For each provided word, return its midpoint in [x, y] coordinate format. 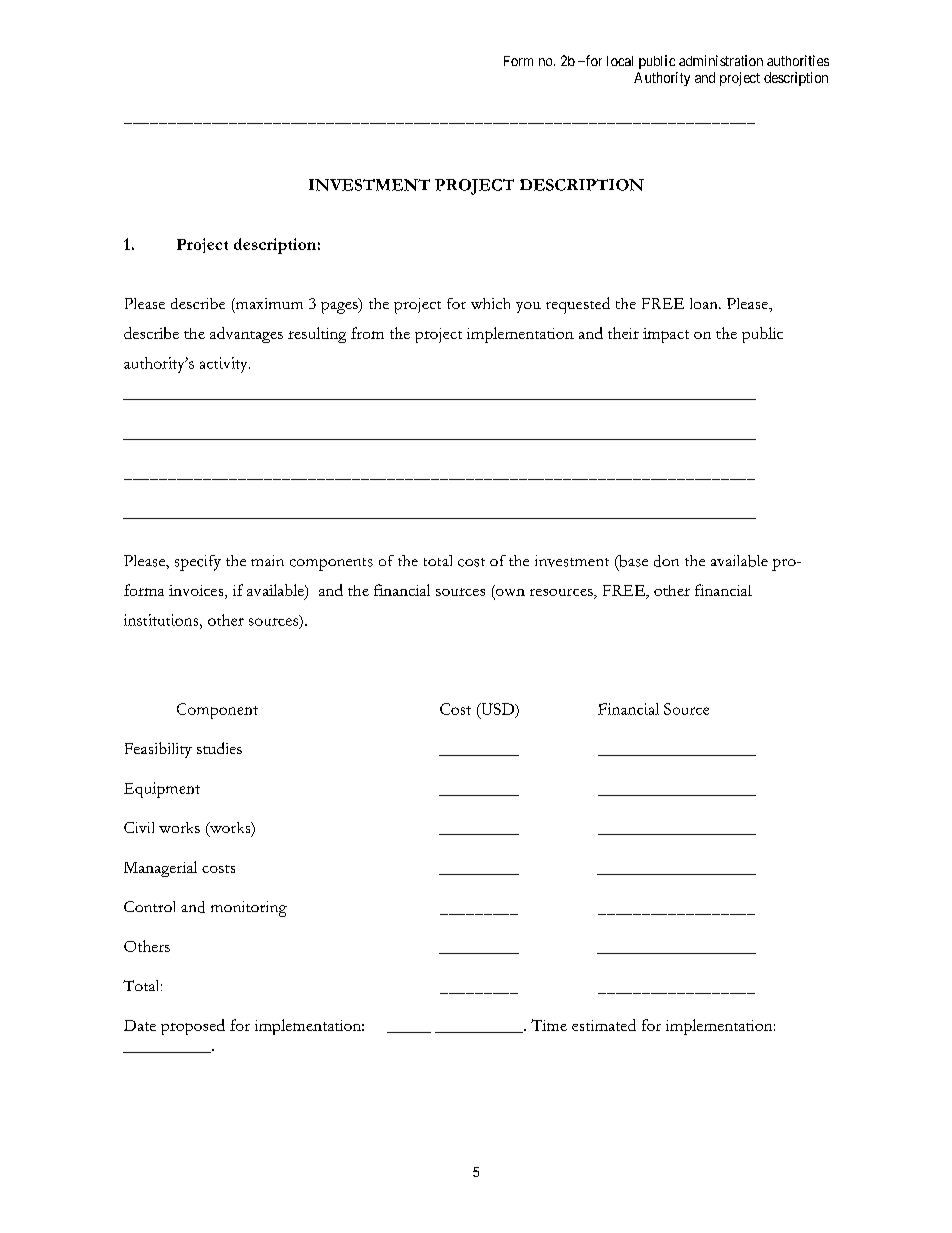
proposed [193, 1027]
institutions [162, 620]
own [509, 594]
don [666, 561]
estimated [604, 1025]
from [367, 333]
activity [225, 365]
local [620, 61]
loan [705, 303]
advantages [246, 335]
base [632, 562]
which [490, 303]
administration [721, 60]
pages [340, 306]
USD [498, 710]
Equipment [162, 790]
